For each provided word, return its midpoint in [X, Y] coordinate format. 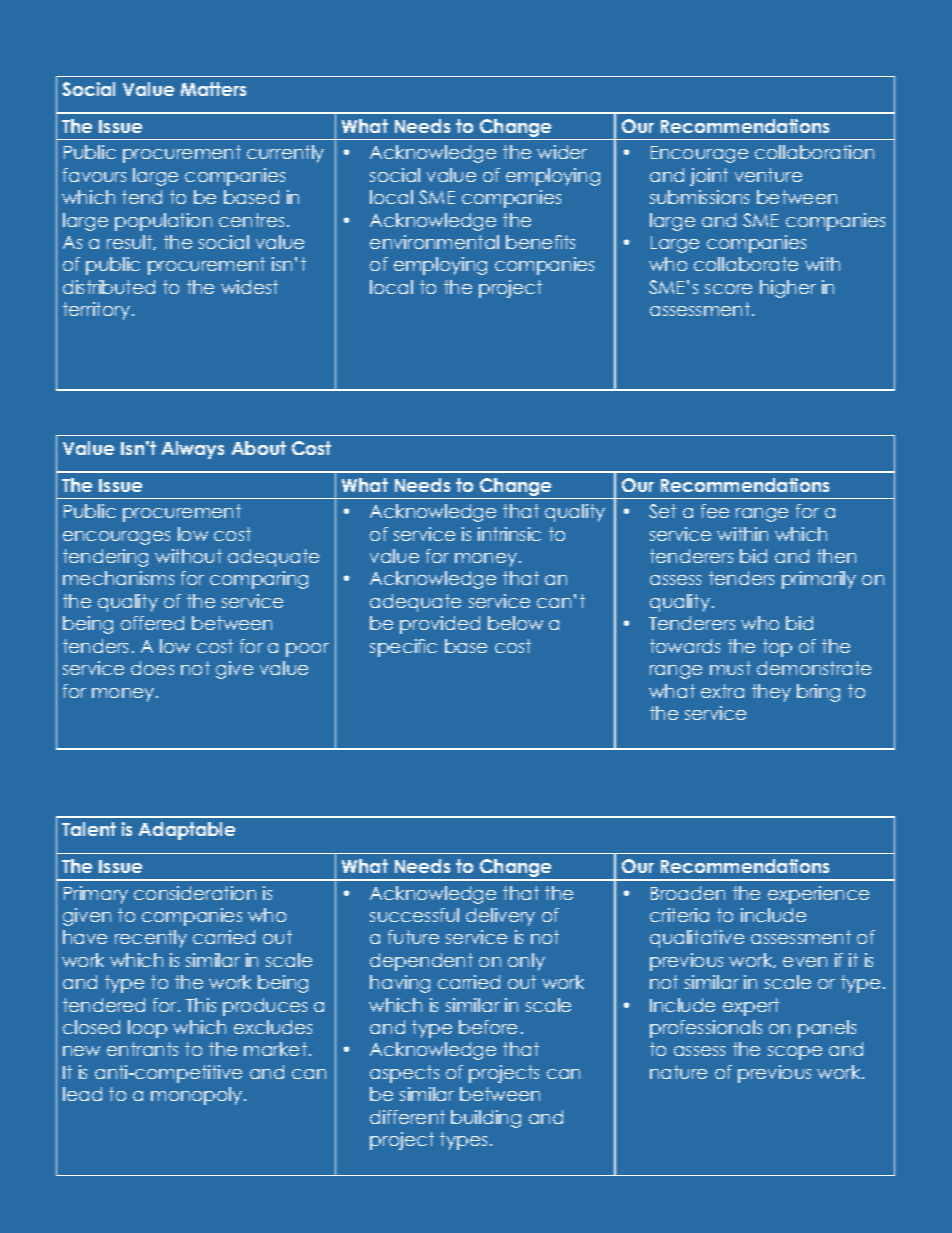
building [486, 1119]
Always [193, 450]
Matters [213, 89]
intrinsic [509, 534]
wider [562, 152]
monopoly [198, 1096]
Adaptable [187, 831]
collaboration [814, 152]
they [771, 693]
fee [715, 511]
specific [403, 648]
